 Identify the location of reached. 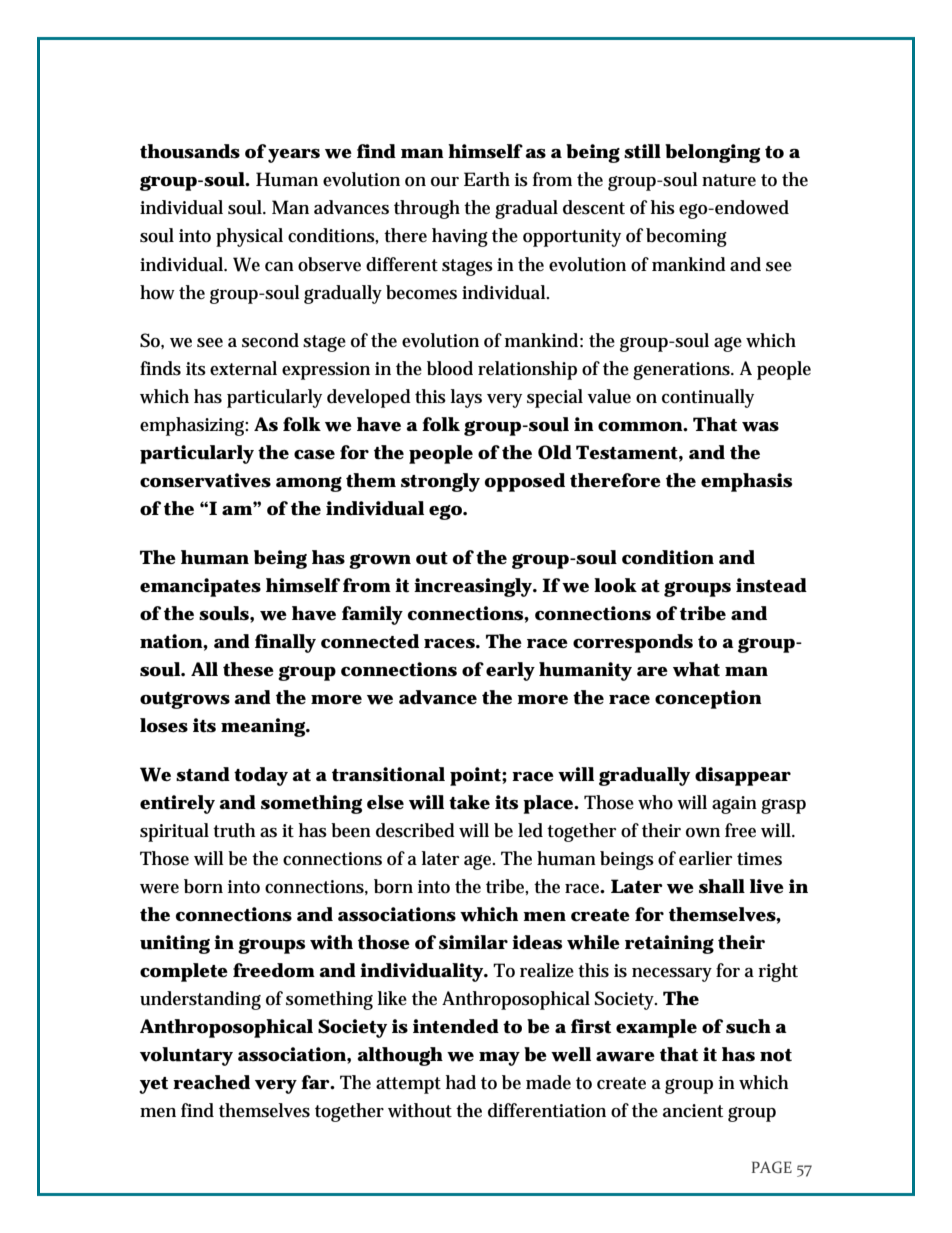
(211, 1082).
